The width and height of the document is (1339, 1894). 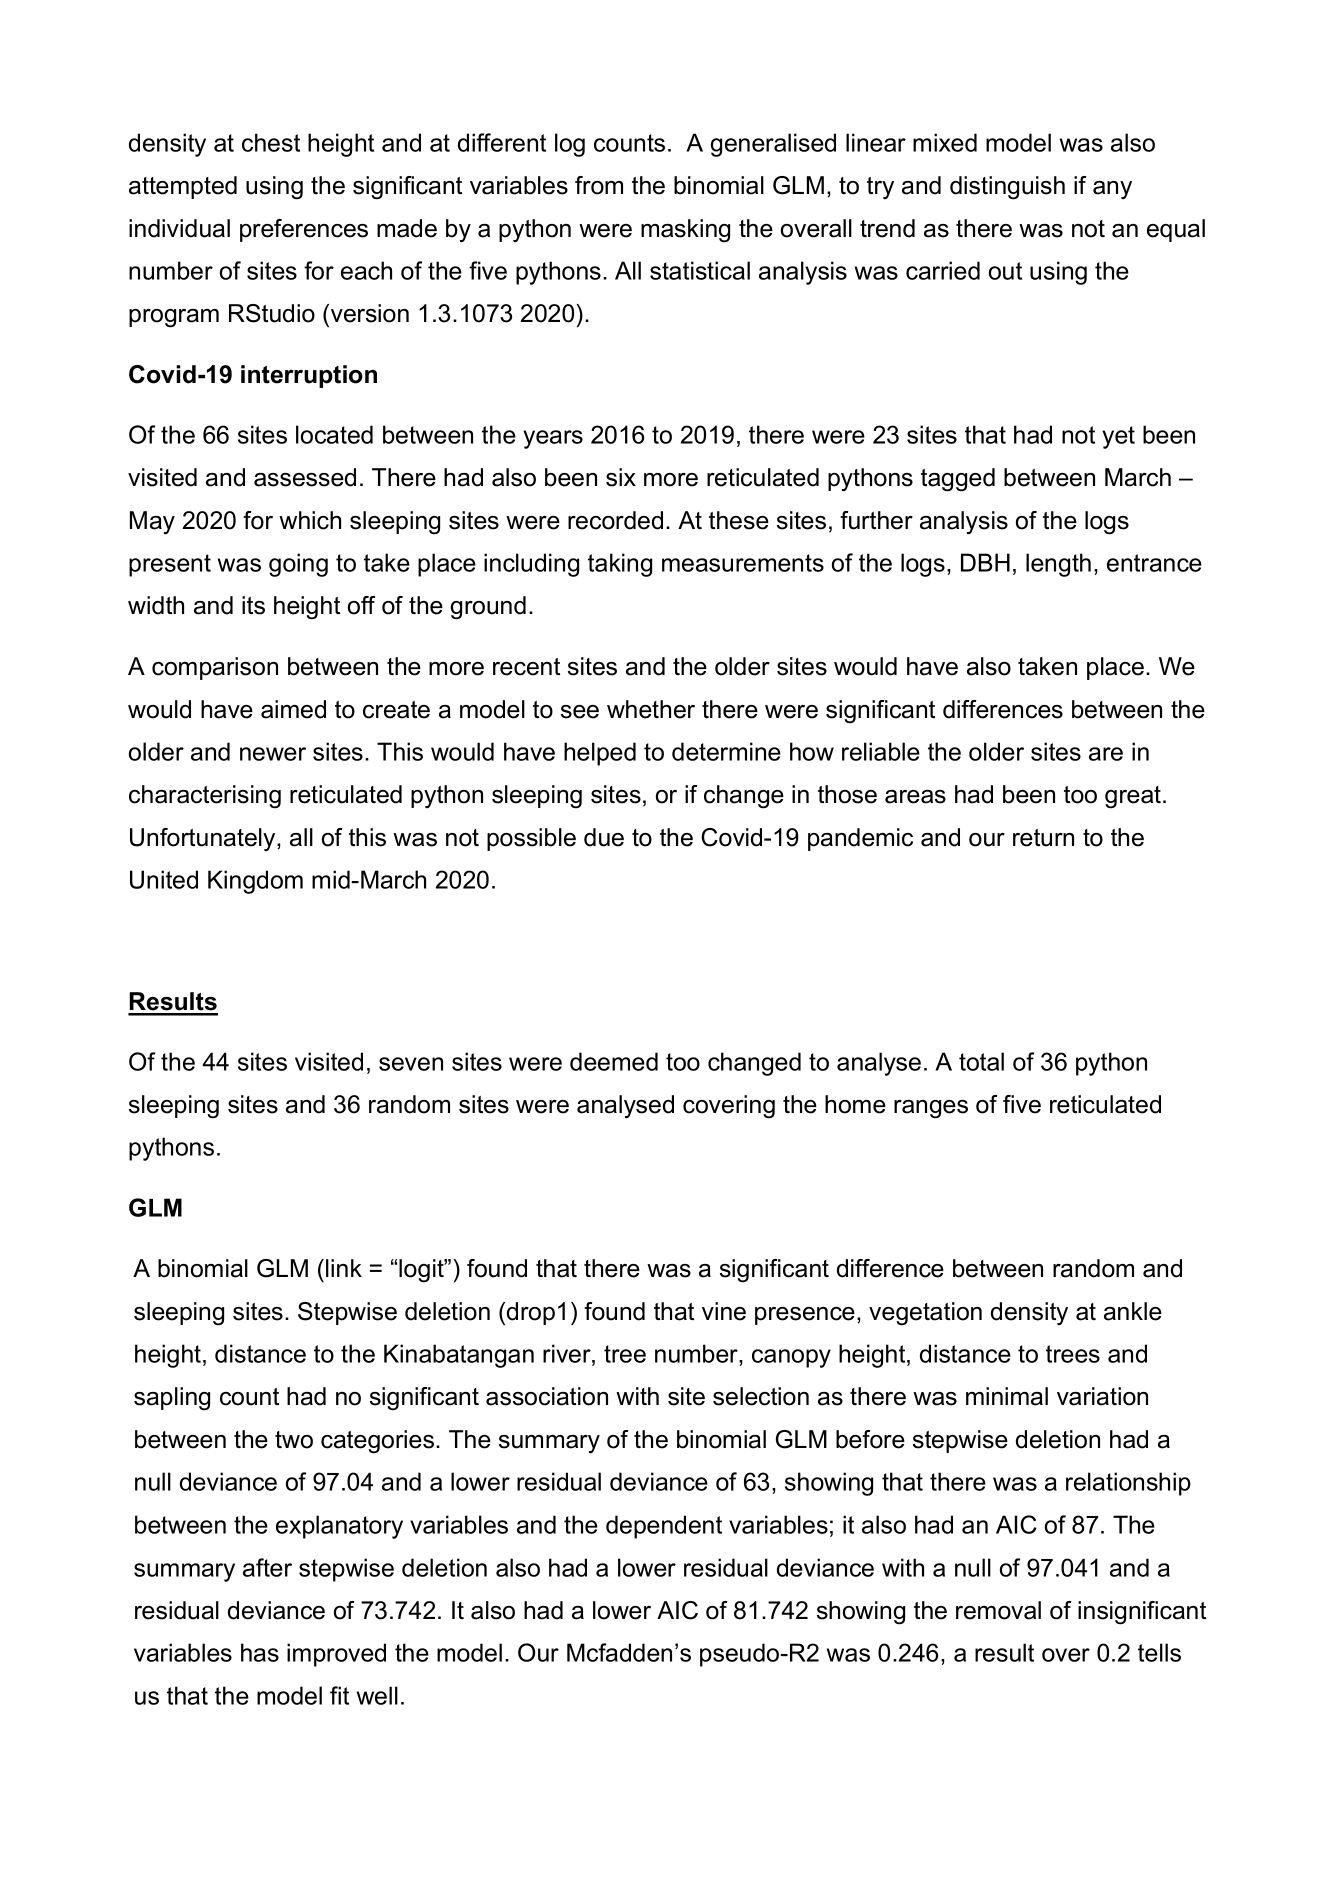 I want to click on United, so click(x=164, y=879).
